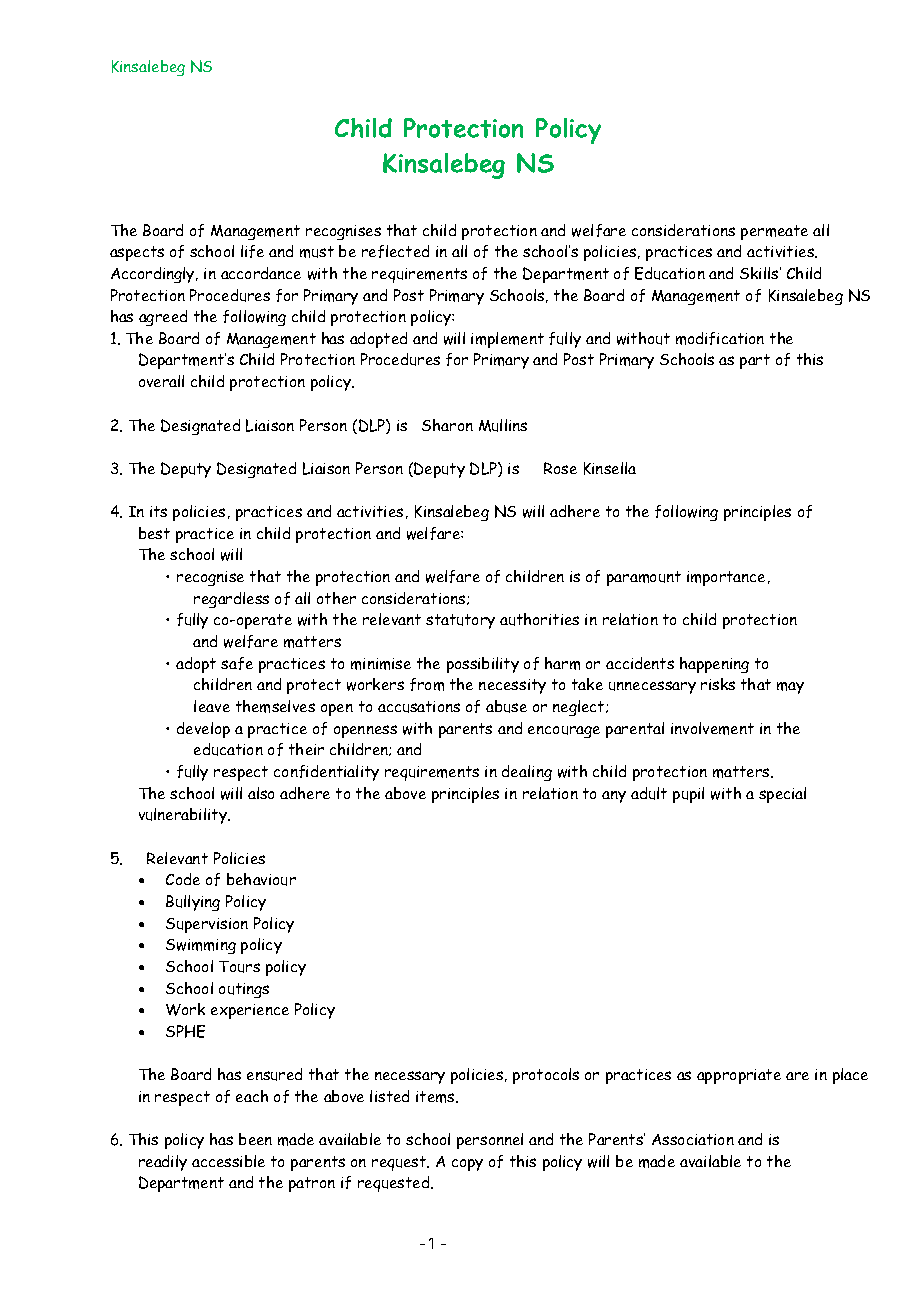 This screenshot has width=924, height=1308. I want to click on leave, so click(212, 706).
